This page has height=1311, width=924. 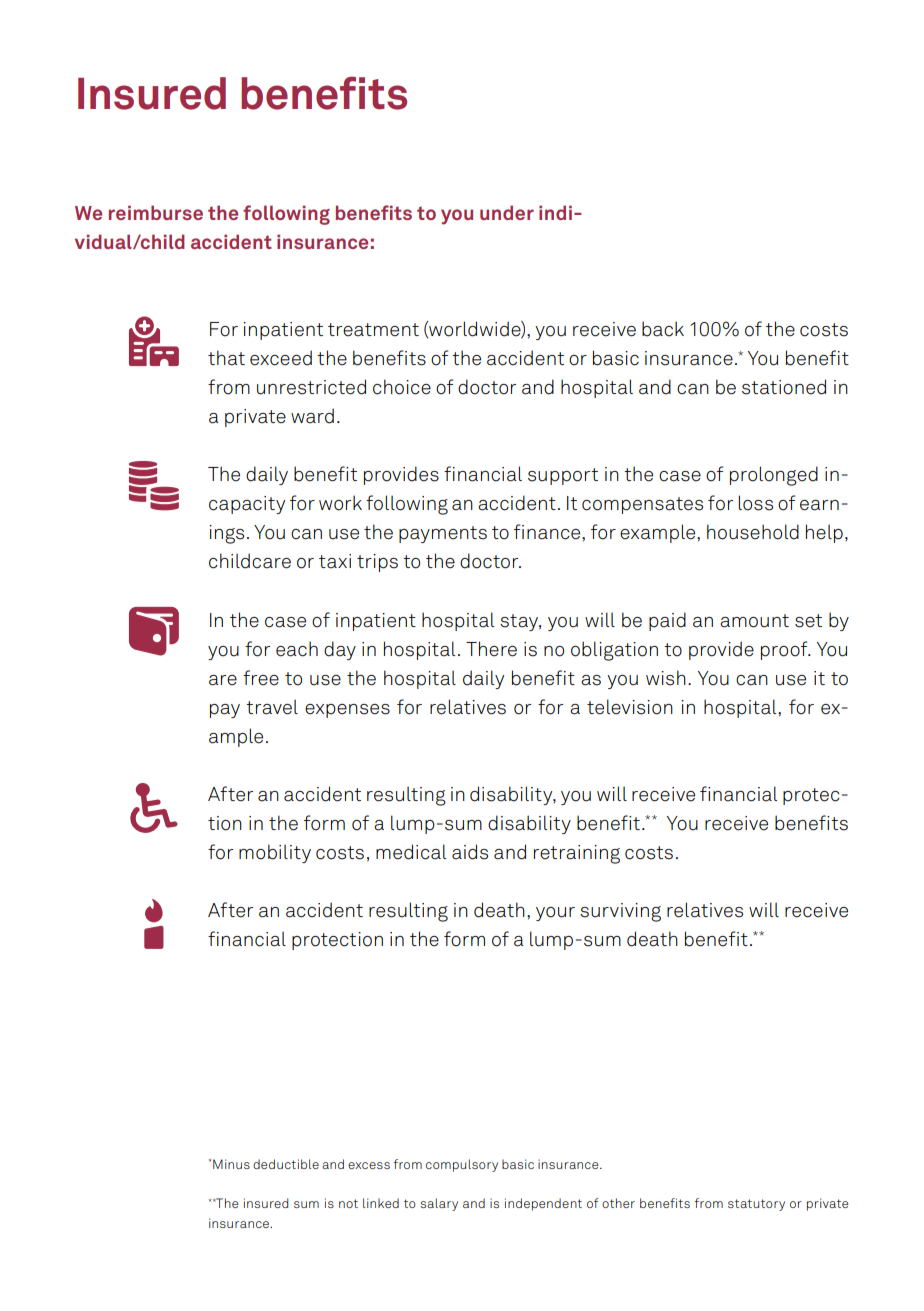 I want to click on reimburse, so click(x=156, y=212).
